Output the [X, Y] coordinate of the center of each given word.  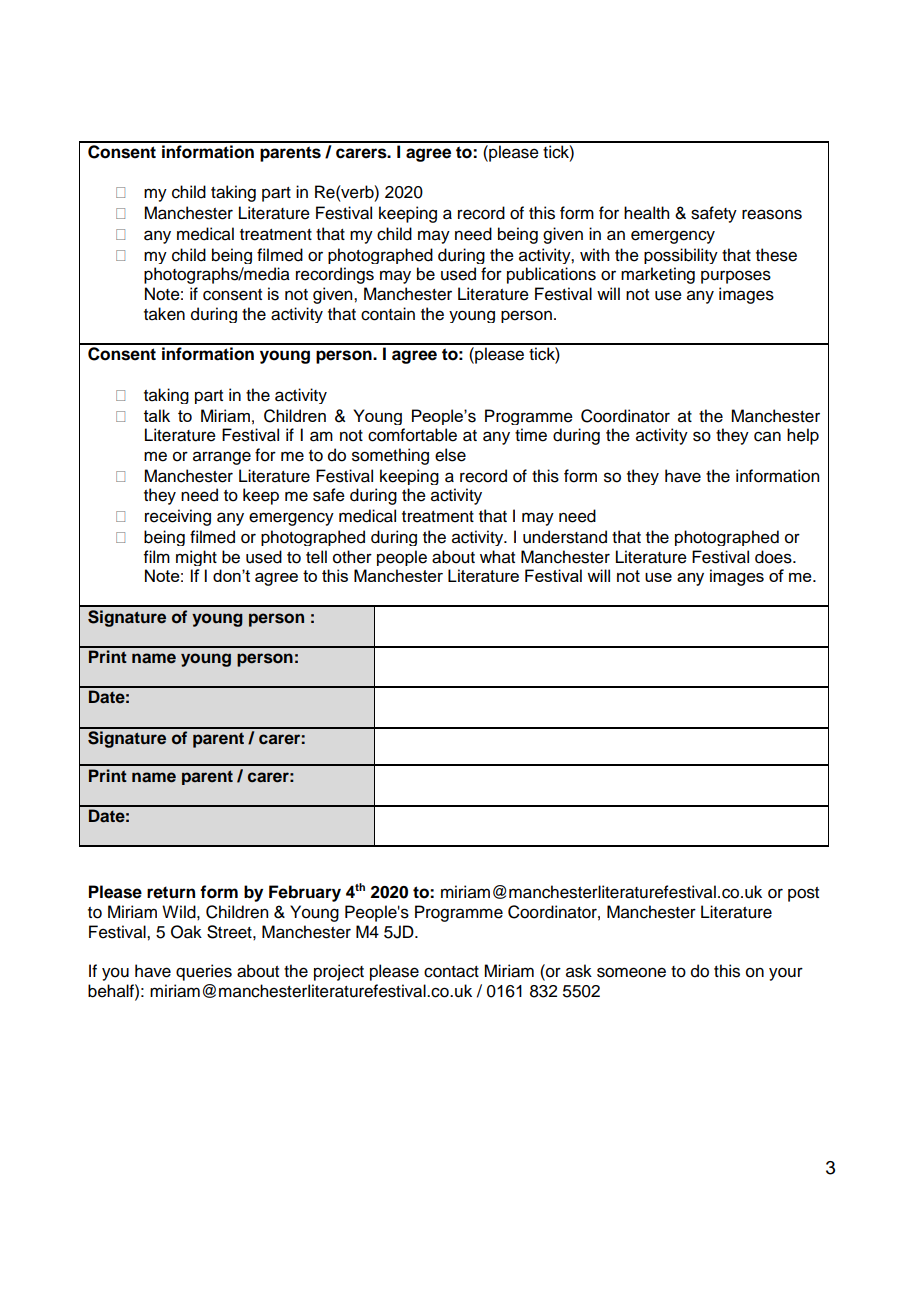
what [497, 557]
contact [451, 972]
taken [164, 314]
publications [551, 275]
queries [204, 972]
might [196, 558]
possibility [681, 256]
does [774, 557]
